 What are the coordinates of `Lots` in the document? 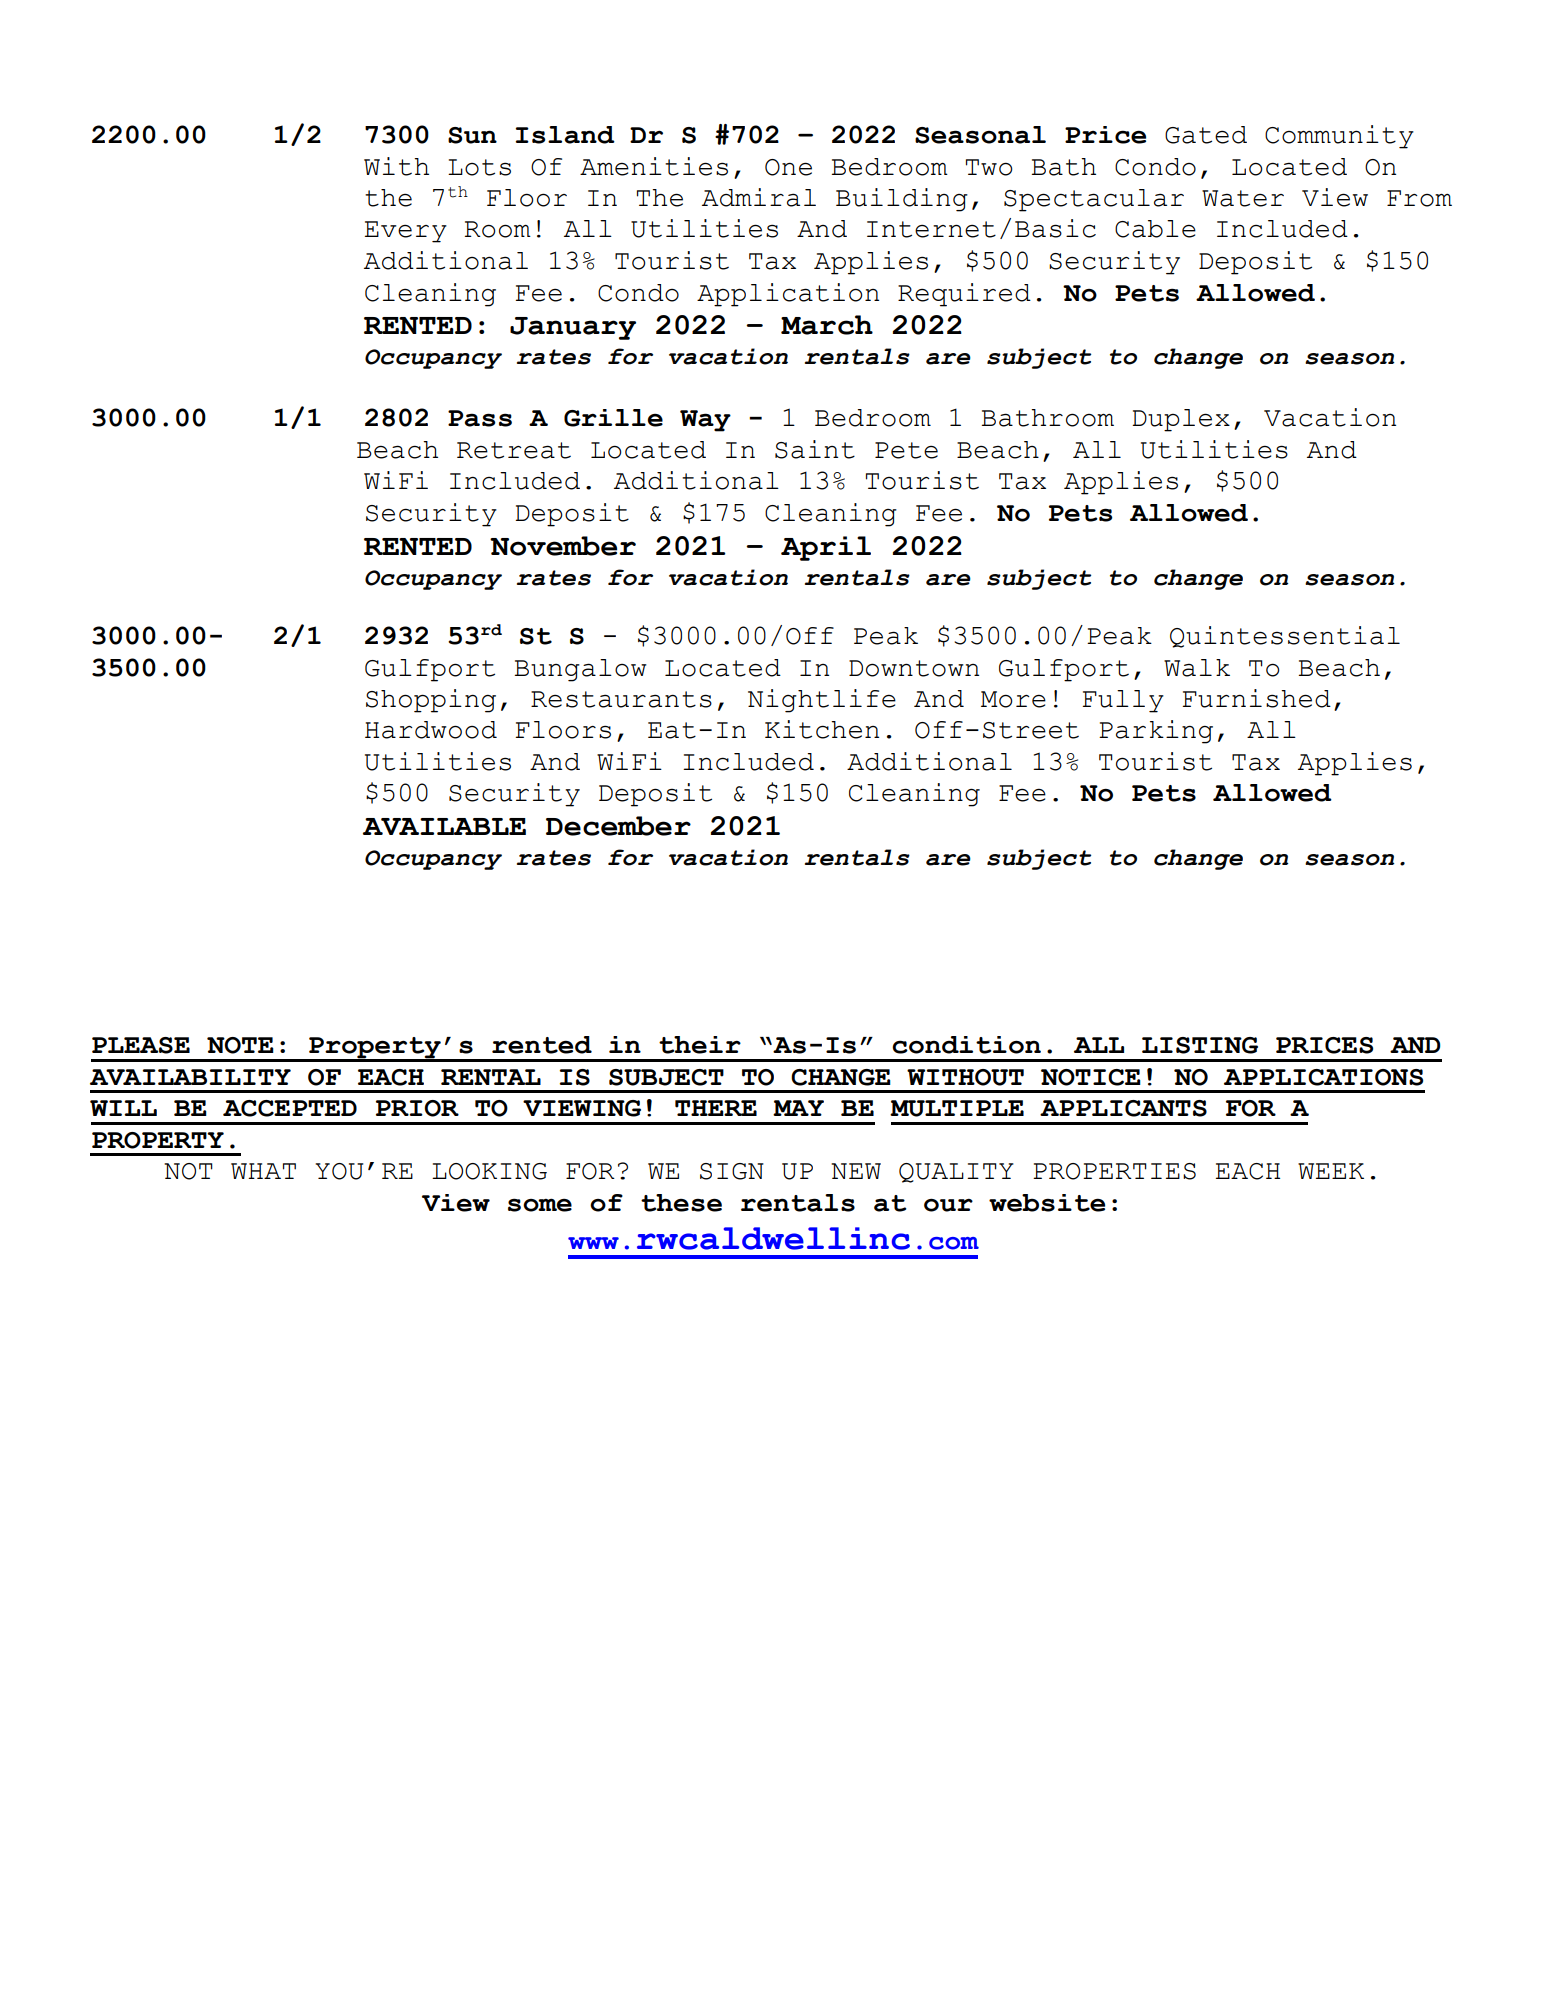 It's located at (479, 167).
